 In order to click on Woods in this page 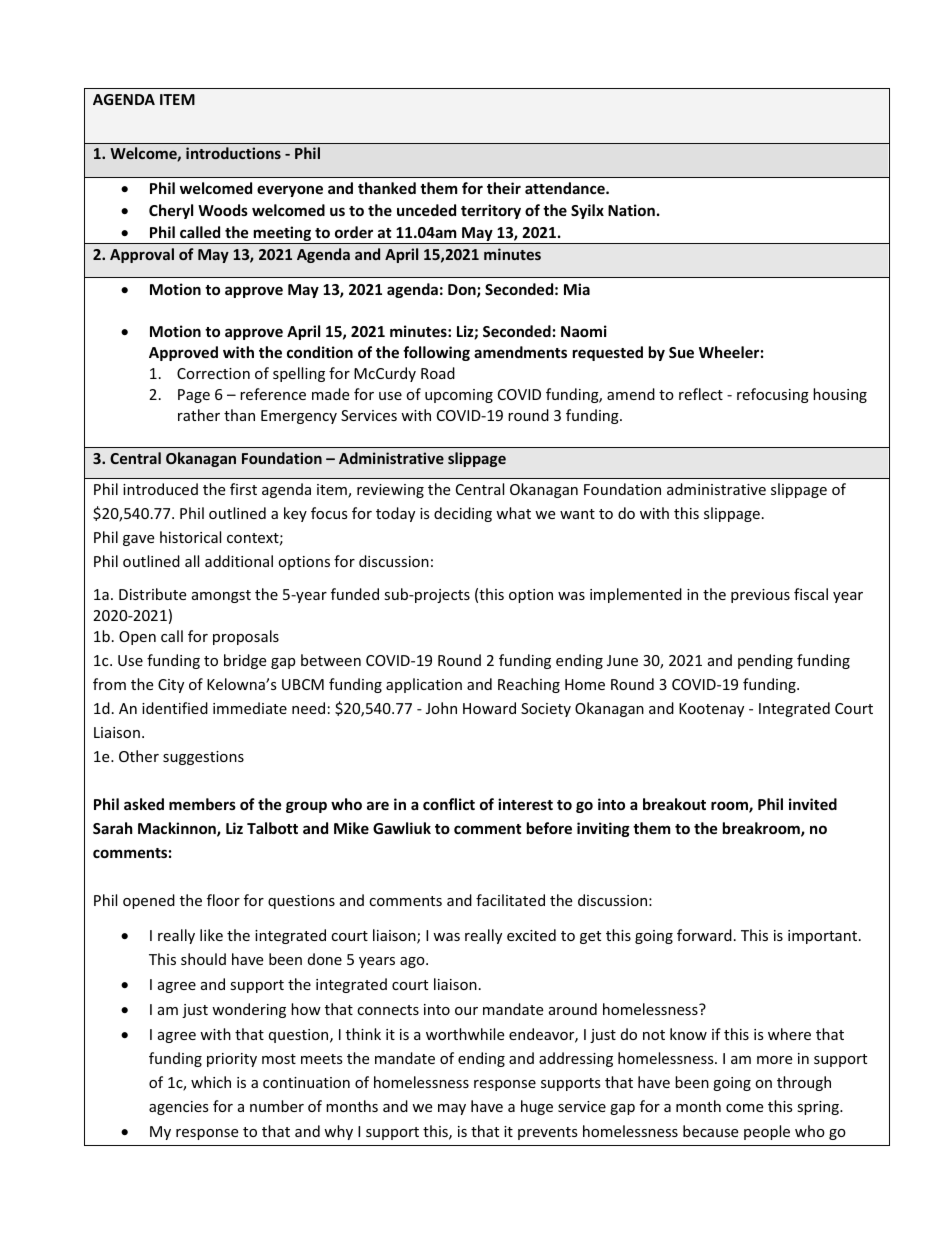, I will do `click(223, 210)`.
